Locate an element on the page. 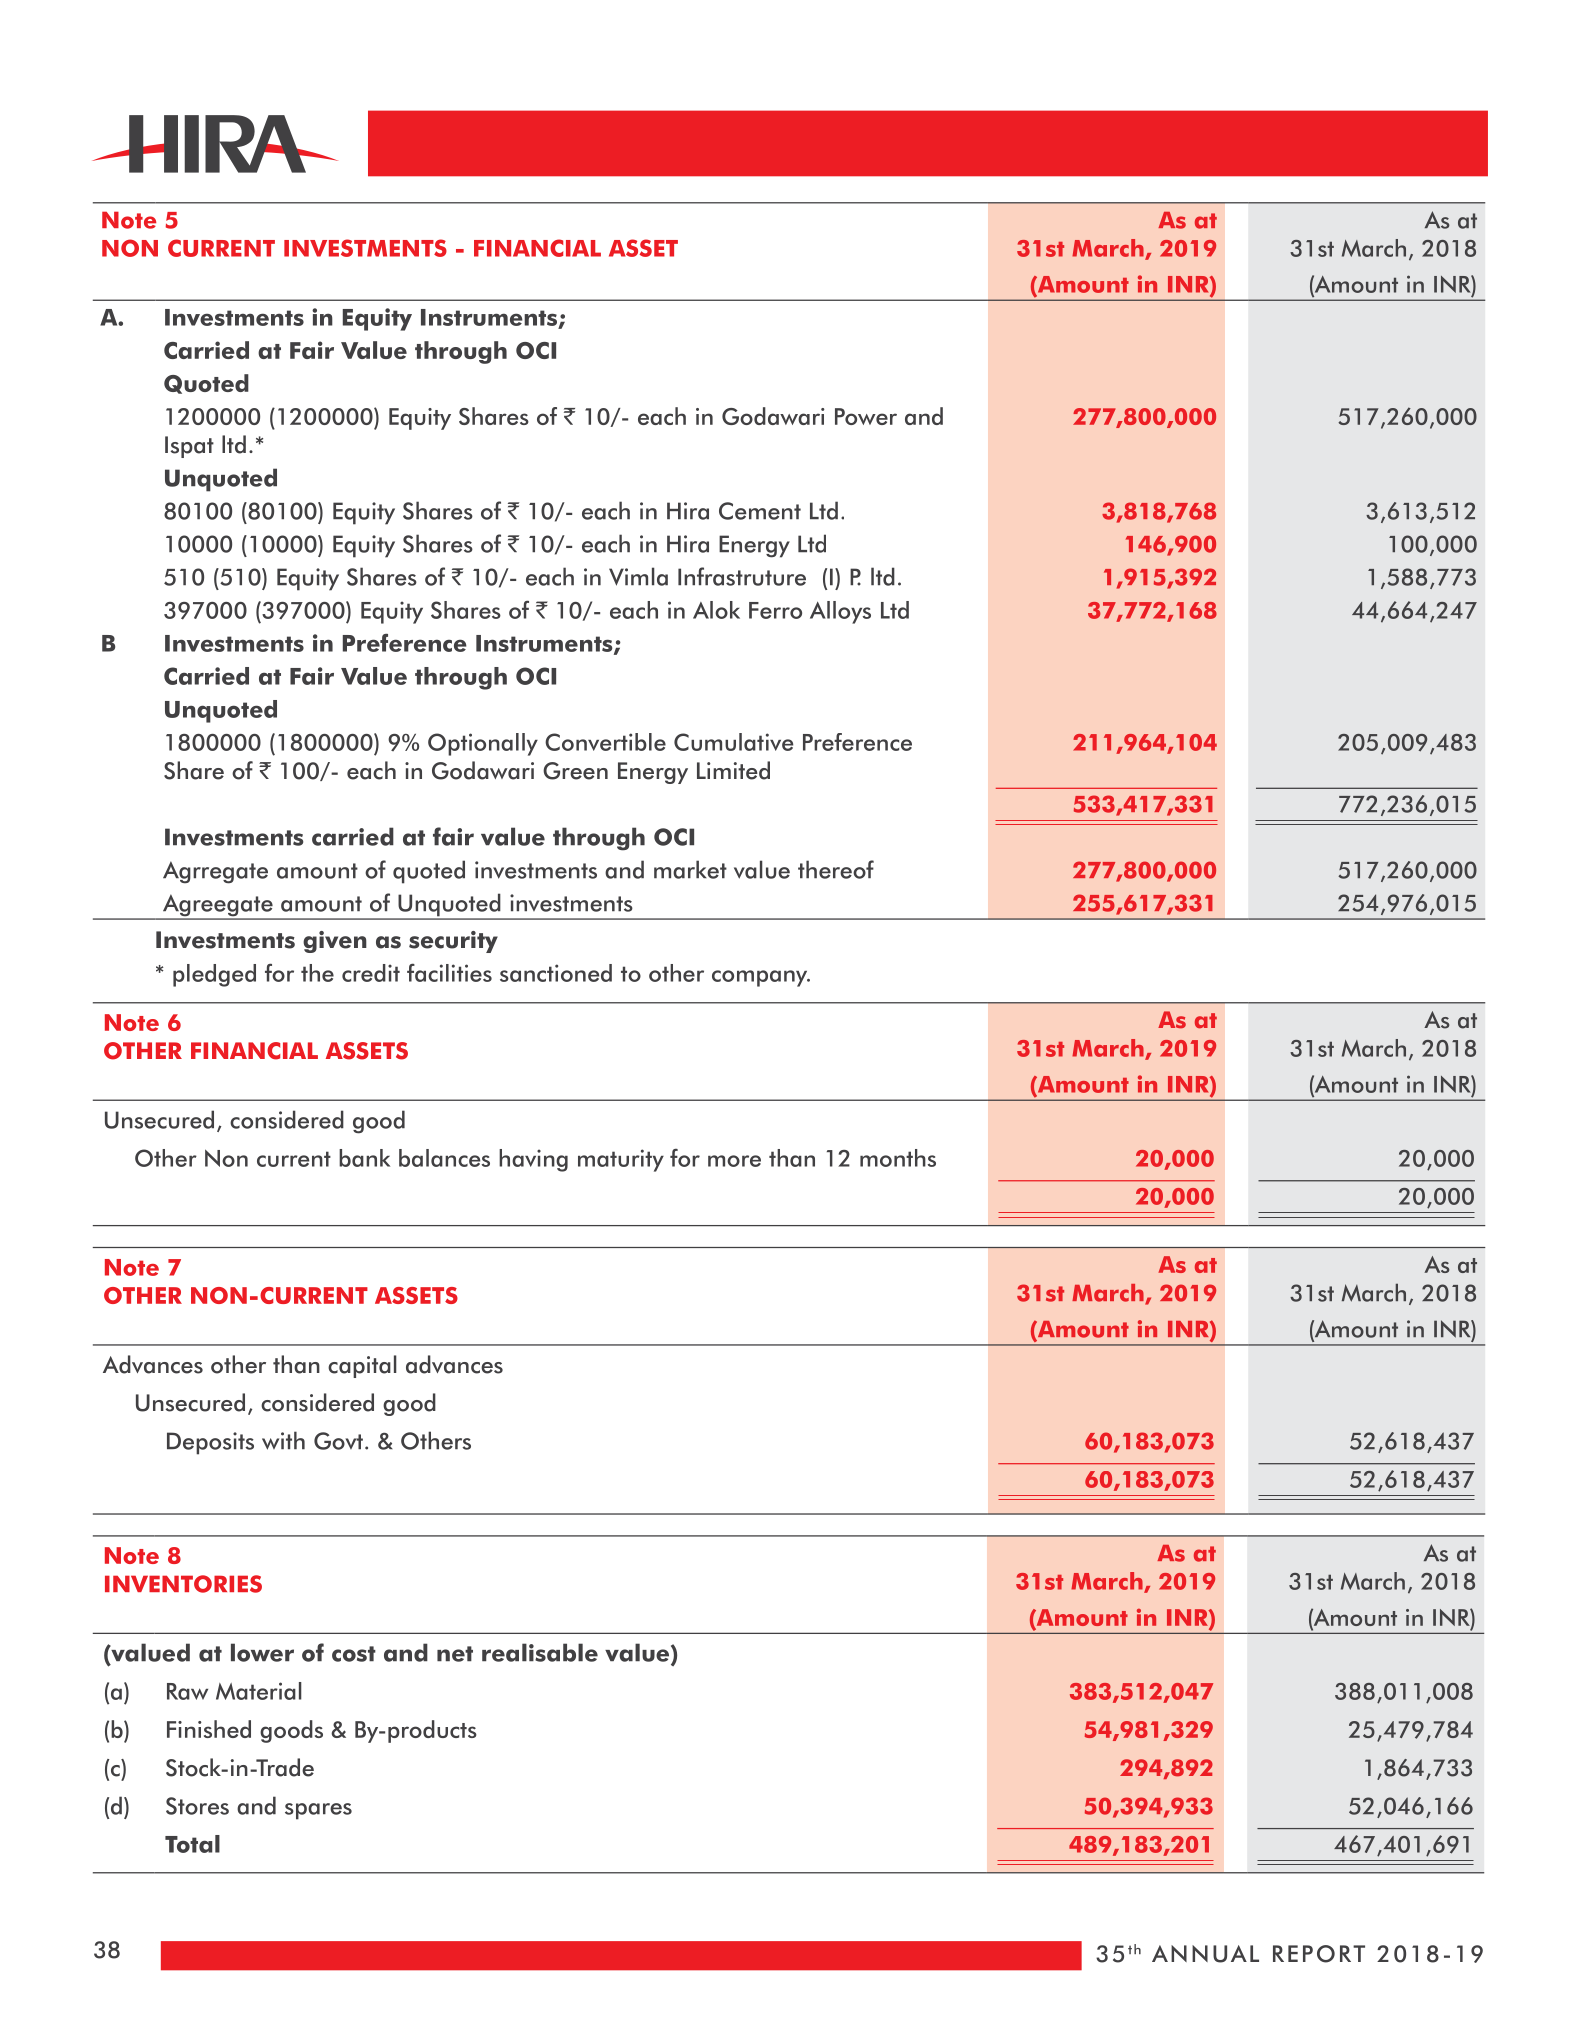 The width and height of the image is (1577, 2040). having is located at coordinates (533, 1160).
